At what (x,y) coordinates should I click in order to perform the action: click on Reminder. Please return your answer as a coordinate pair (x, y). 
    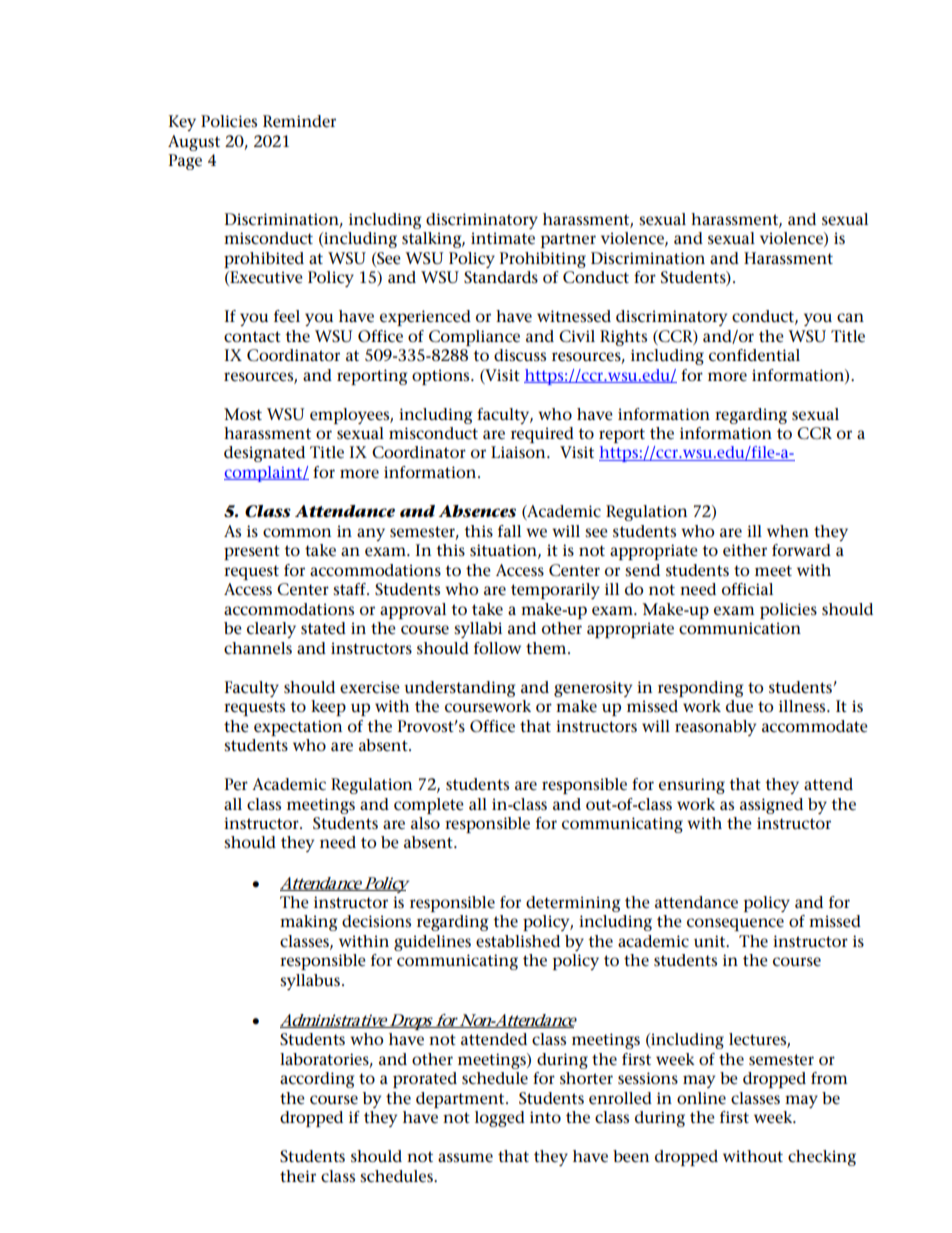
    Looking at the image, I should click on (299, 121).
